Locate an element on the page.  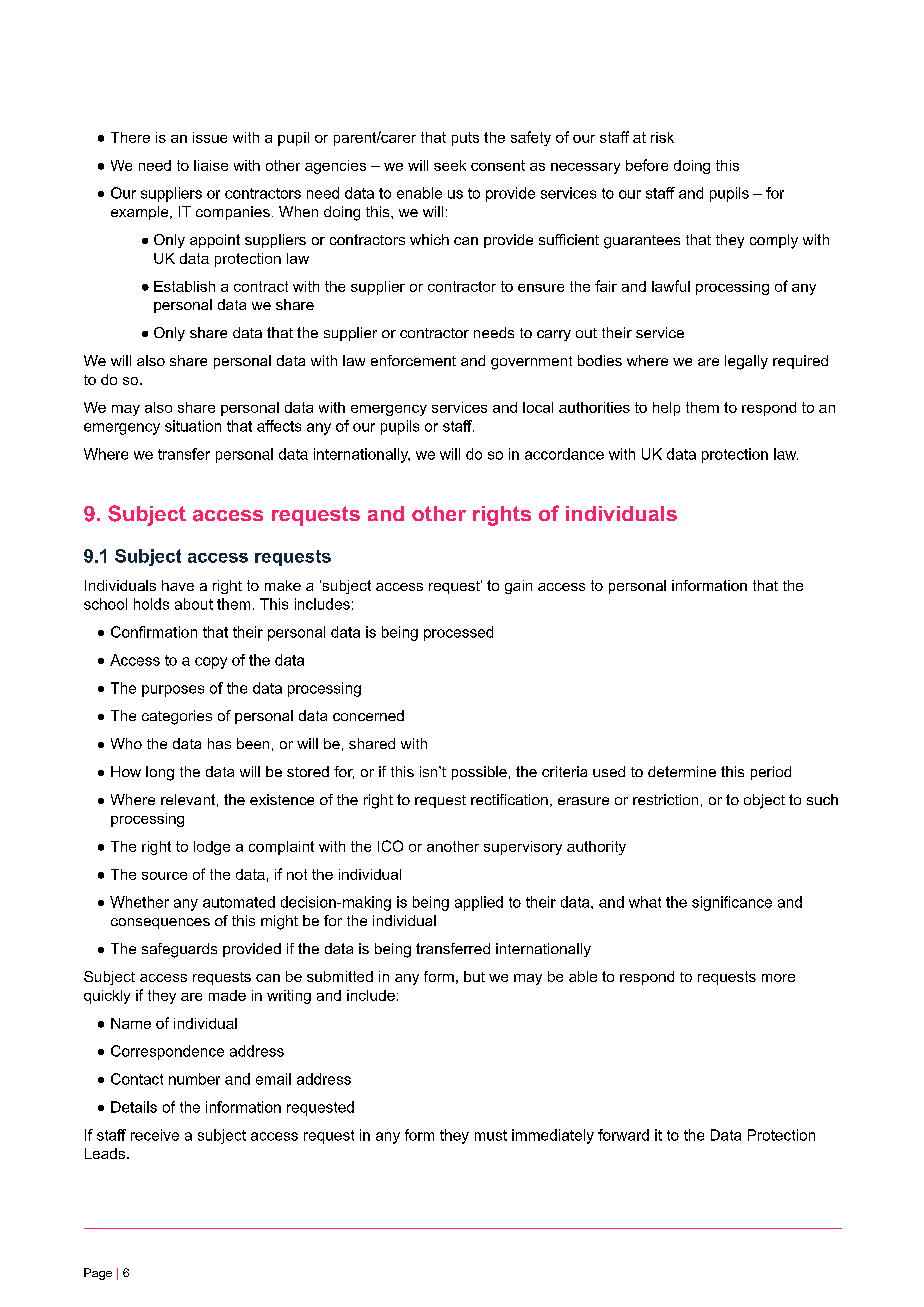
seek is located at coordinates (450, 165).
